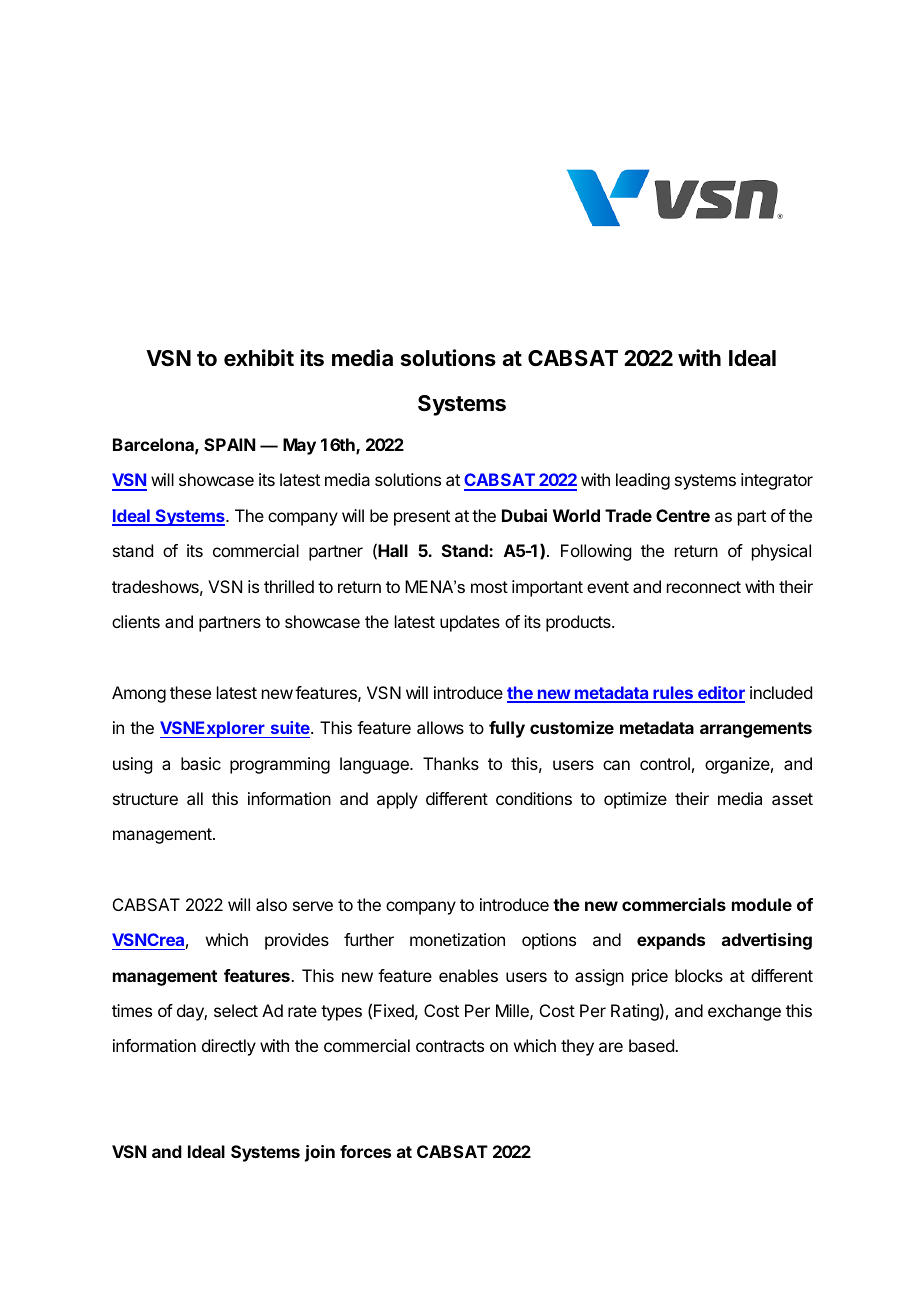 The image size is (924, 1307). Describe the element at coordinates (457, 939) in the page. I see `monetization` at that location.
